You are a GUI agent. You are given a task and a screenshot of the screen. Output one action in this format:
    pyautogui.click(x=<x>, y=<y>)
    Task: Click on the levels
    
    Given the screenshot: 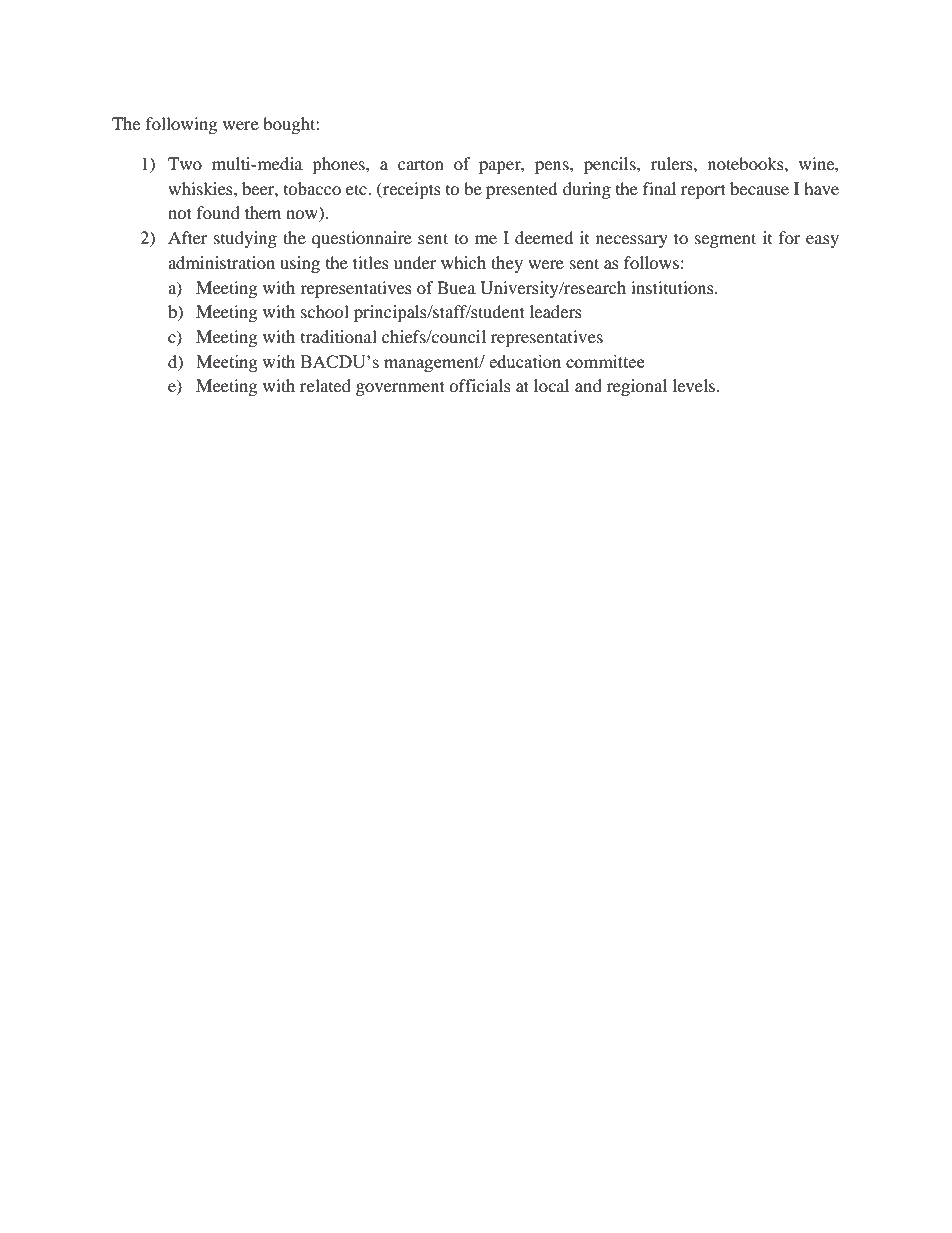 What is the action you would take?
    pyautogui.click(x=695, y=385)
